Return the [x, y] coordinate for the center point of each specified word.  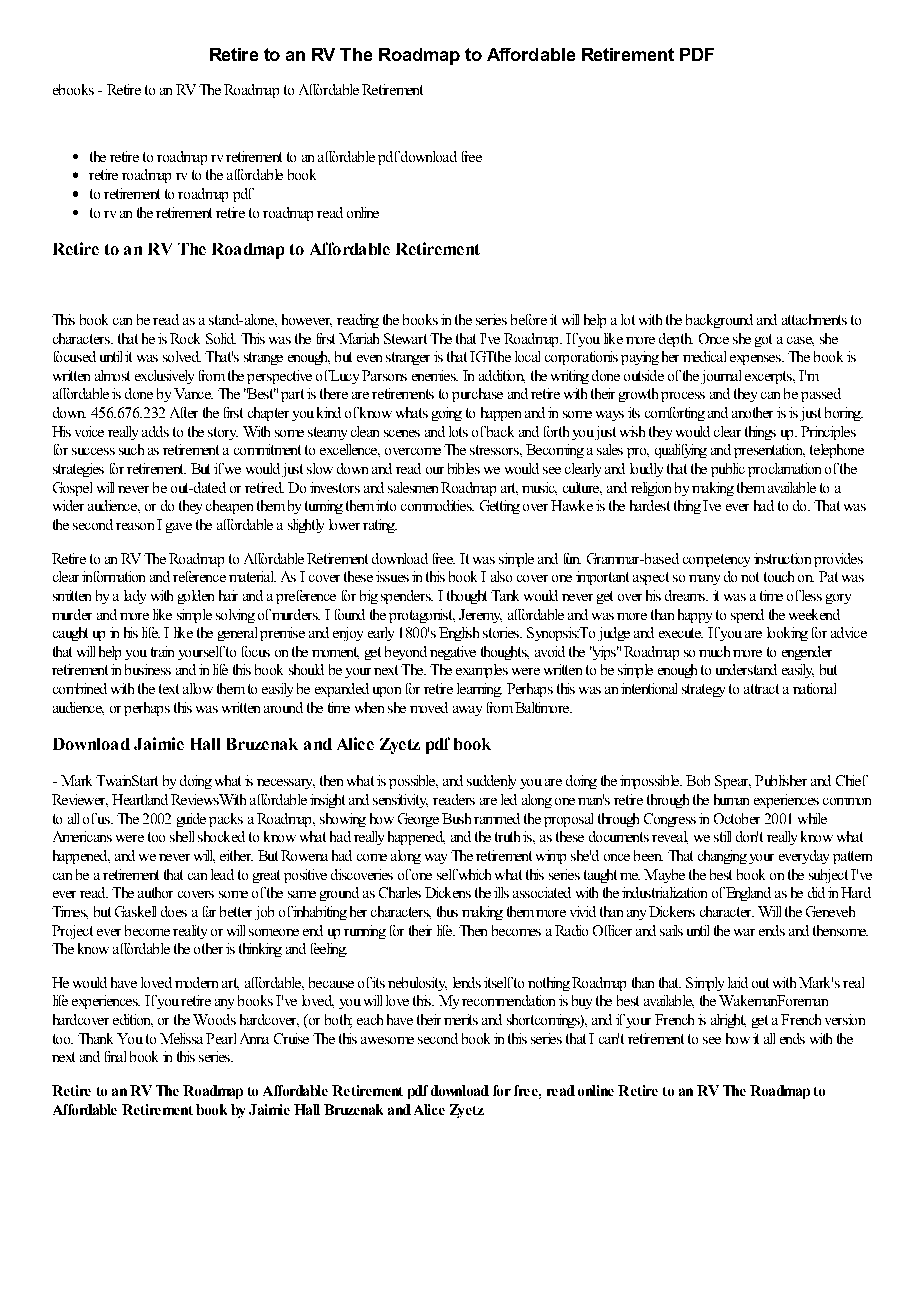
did [816, 892]
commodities [437, 505]
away [467, 711]
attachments [814, 319]
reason [135, 526]
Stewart [405, 338]
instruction [782, 558]
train [162, 651]
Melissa [181, 1038]
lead [222, 874]
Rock [185, 338]
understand [746, 669]
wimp [551, 857]
